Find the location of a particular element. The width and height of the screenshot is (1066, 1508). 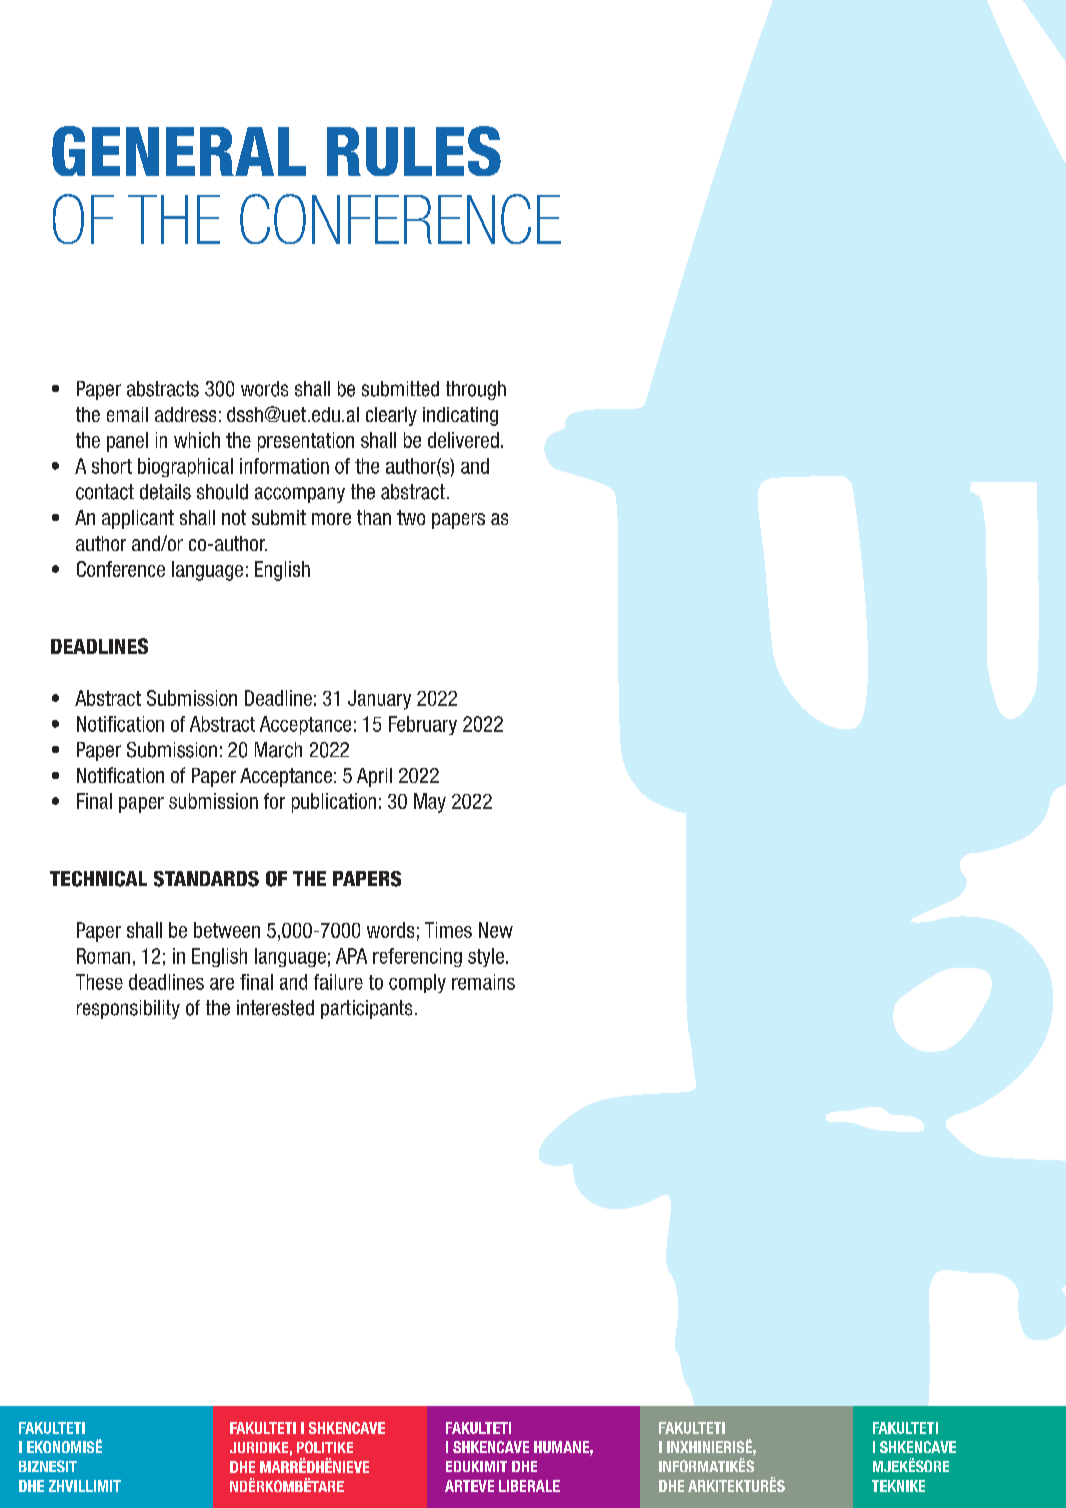

responsibility is located at coordinates (128, 1009).
